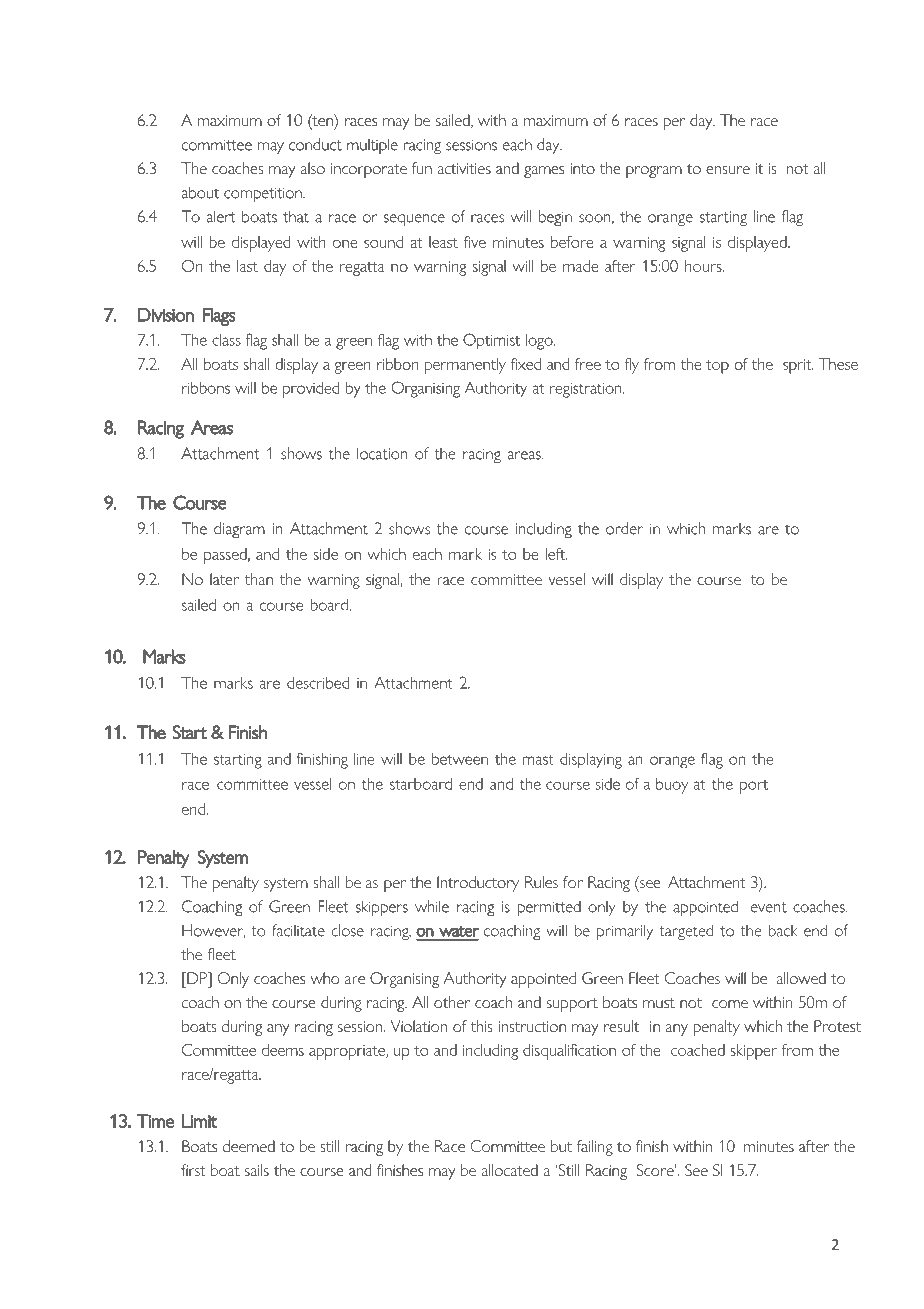 This screenshot has height=1309, width=924. Describe the element at coordinates (249, 1146) in the screenshot. I see `deemed` at that location.
